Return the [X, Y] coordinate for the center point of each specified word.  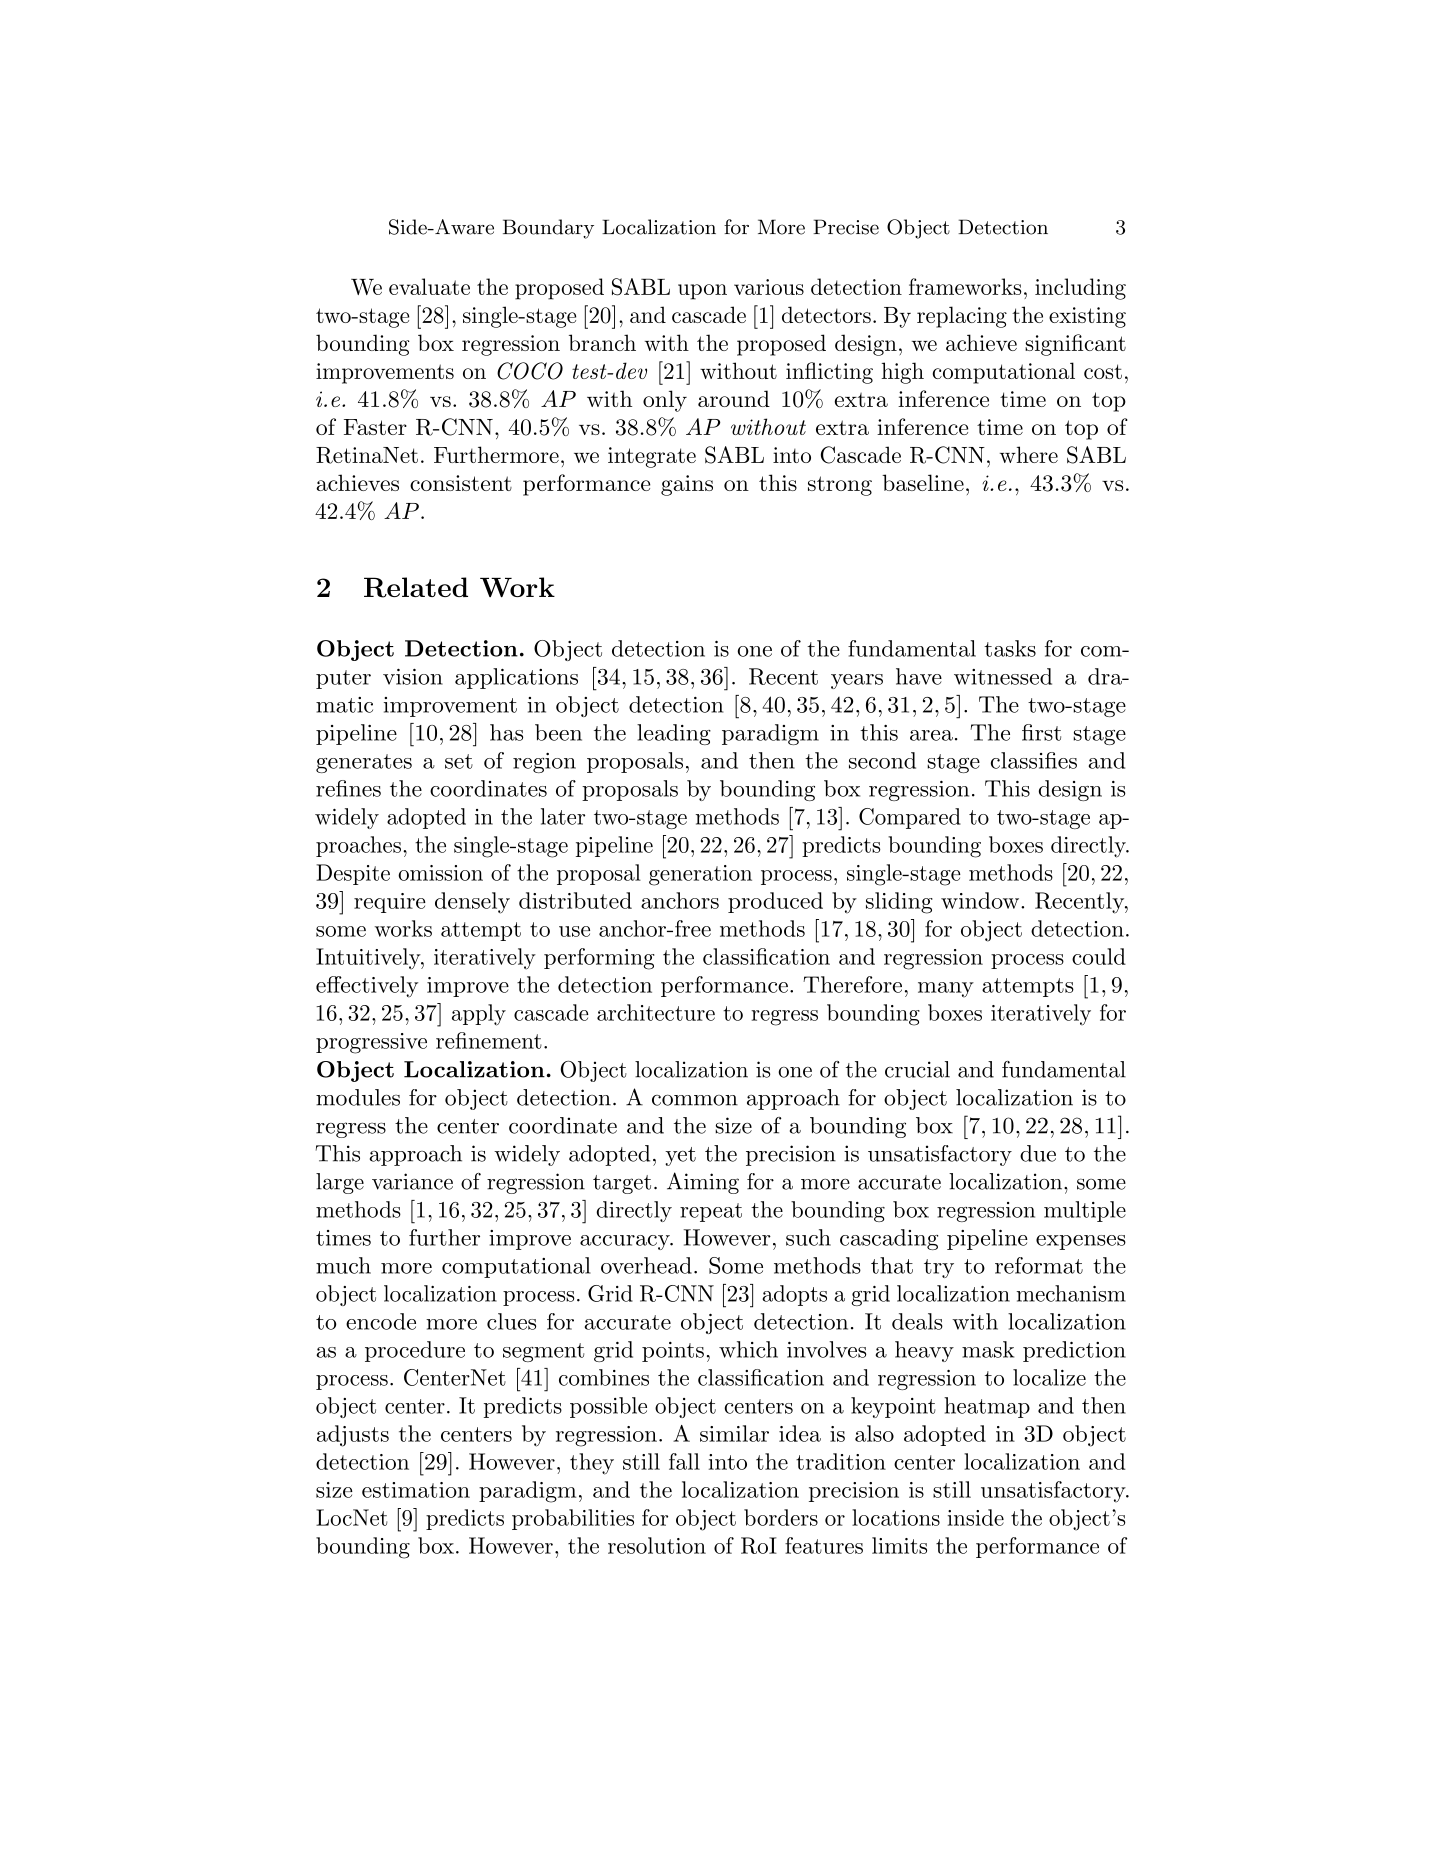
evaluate [429, 286]
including [1080, 289]
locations [896, 1517]
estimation [416, 1490]
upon [702, 292]
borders [781, 1517]
